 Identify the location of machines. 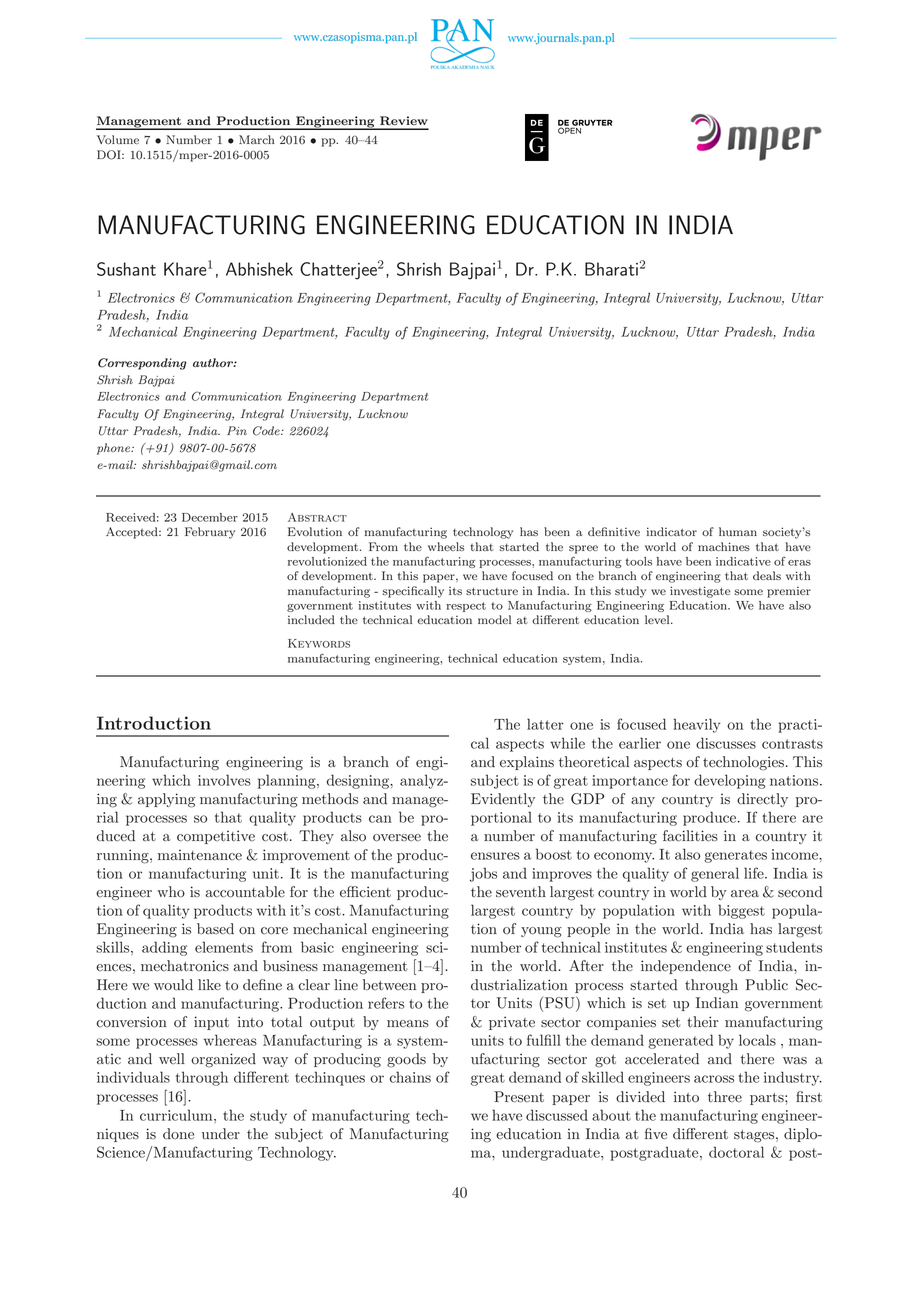
(724, 546).
